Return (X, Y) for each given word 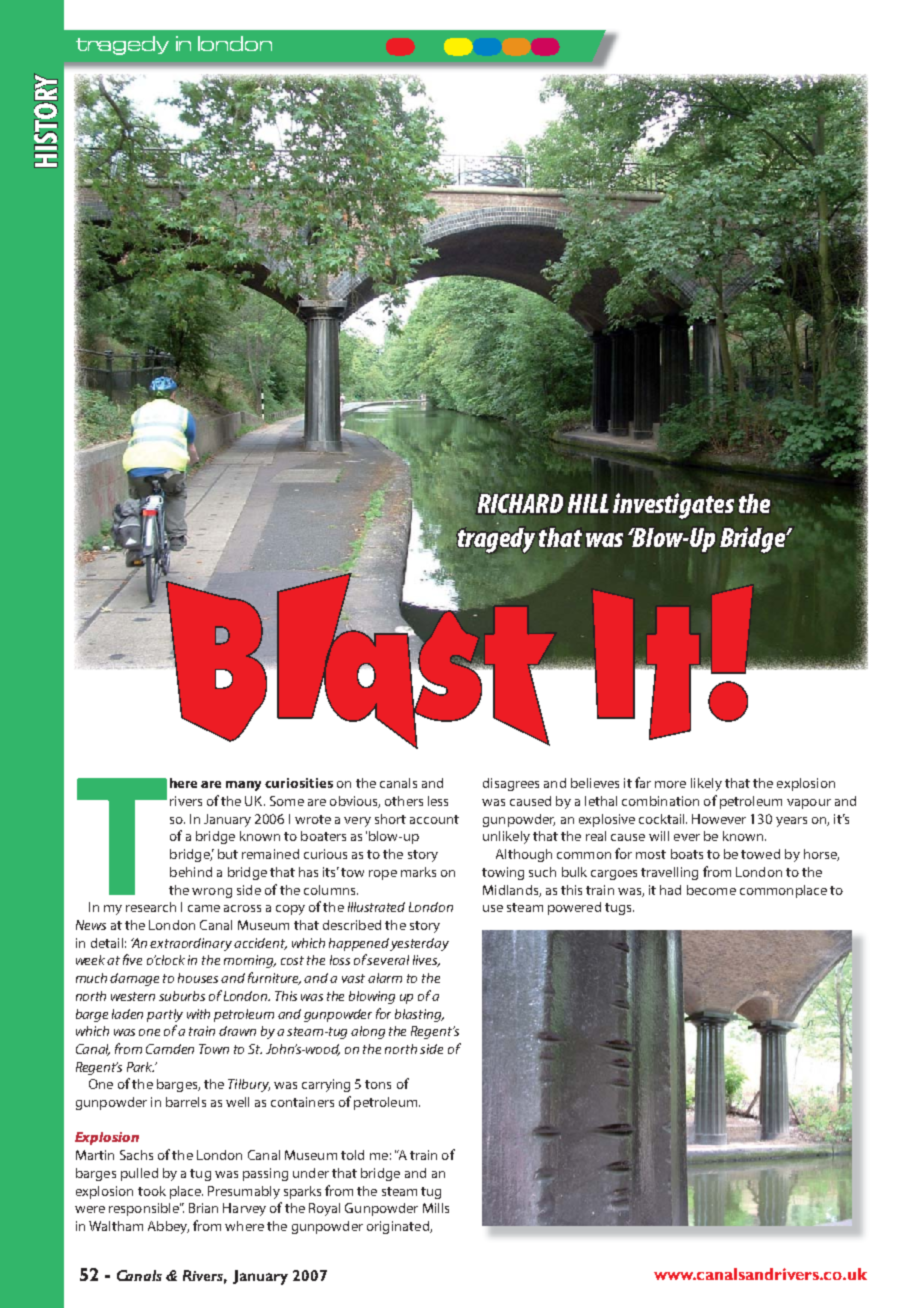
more (670, 784)
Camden (170, 1049)
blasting (419, 1015)
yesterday (419, 944)
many (243, 786)
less (438, 801)
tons (378, 1084)
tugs (619, 909)
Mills (436, 1208)
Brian (203, 1208)
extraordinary (191, 944)
